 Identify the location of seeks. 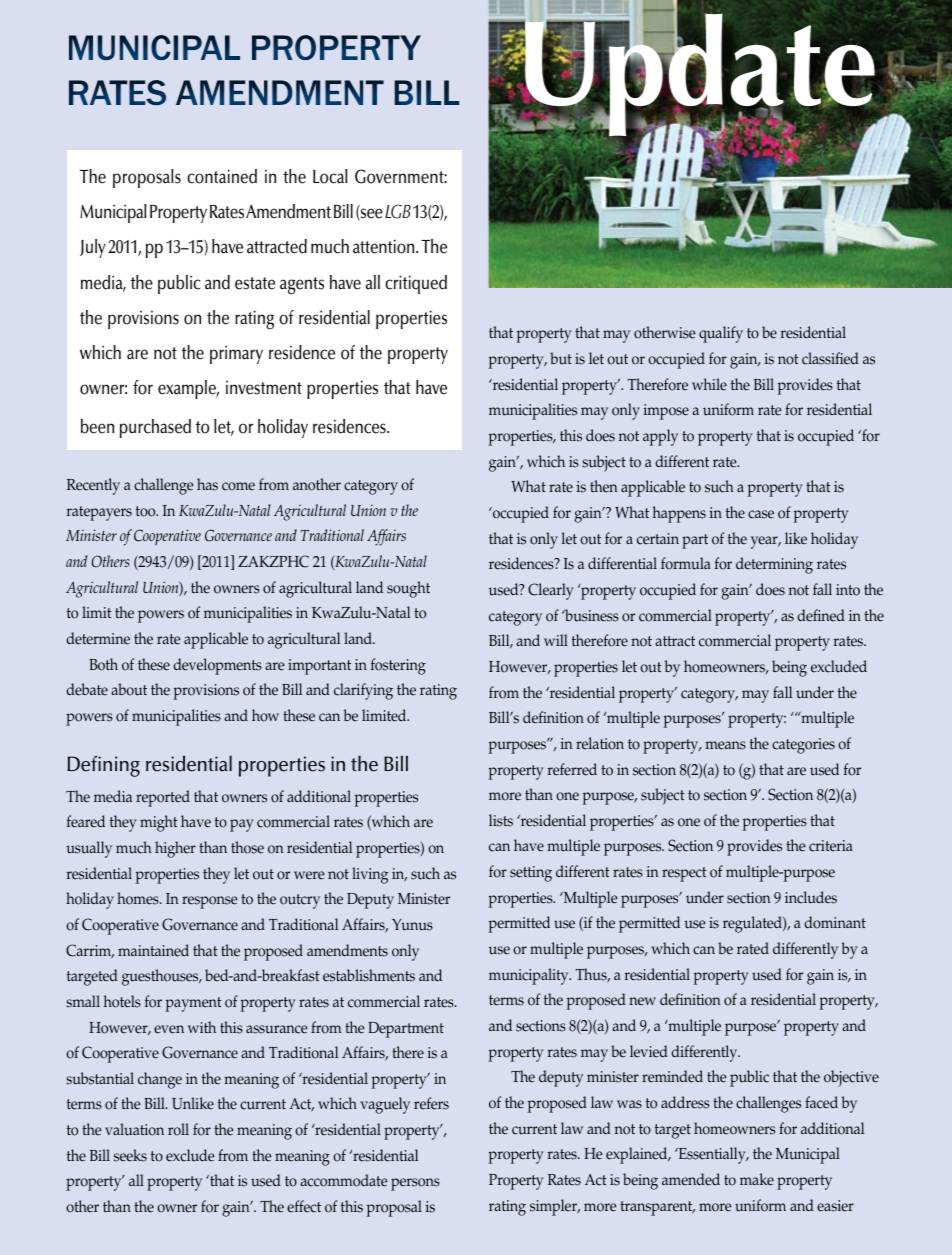
(130, 1155).
